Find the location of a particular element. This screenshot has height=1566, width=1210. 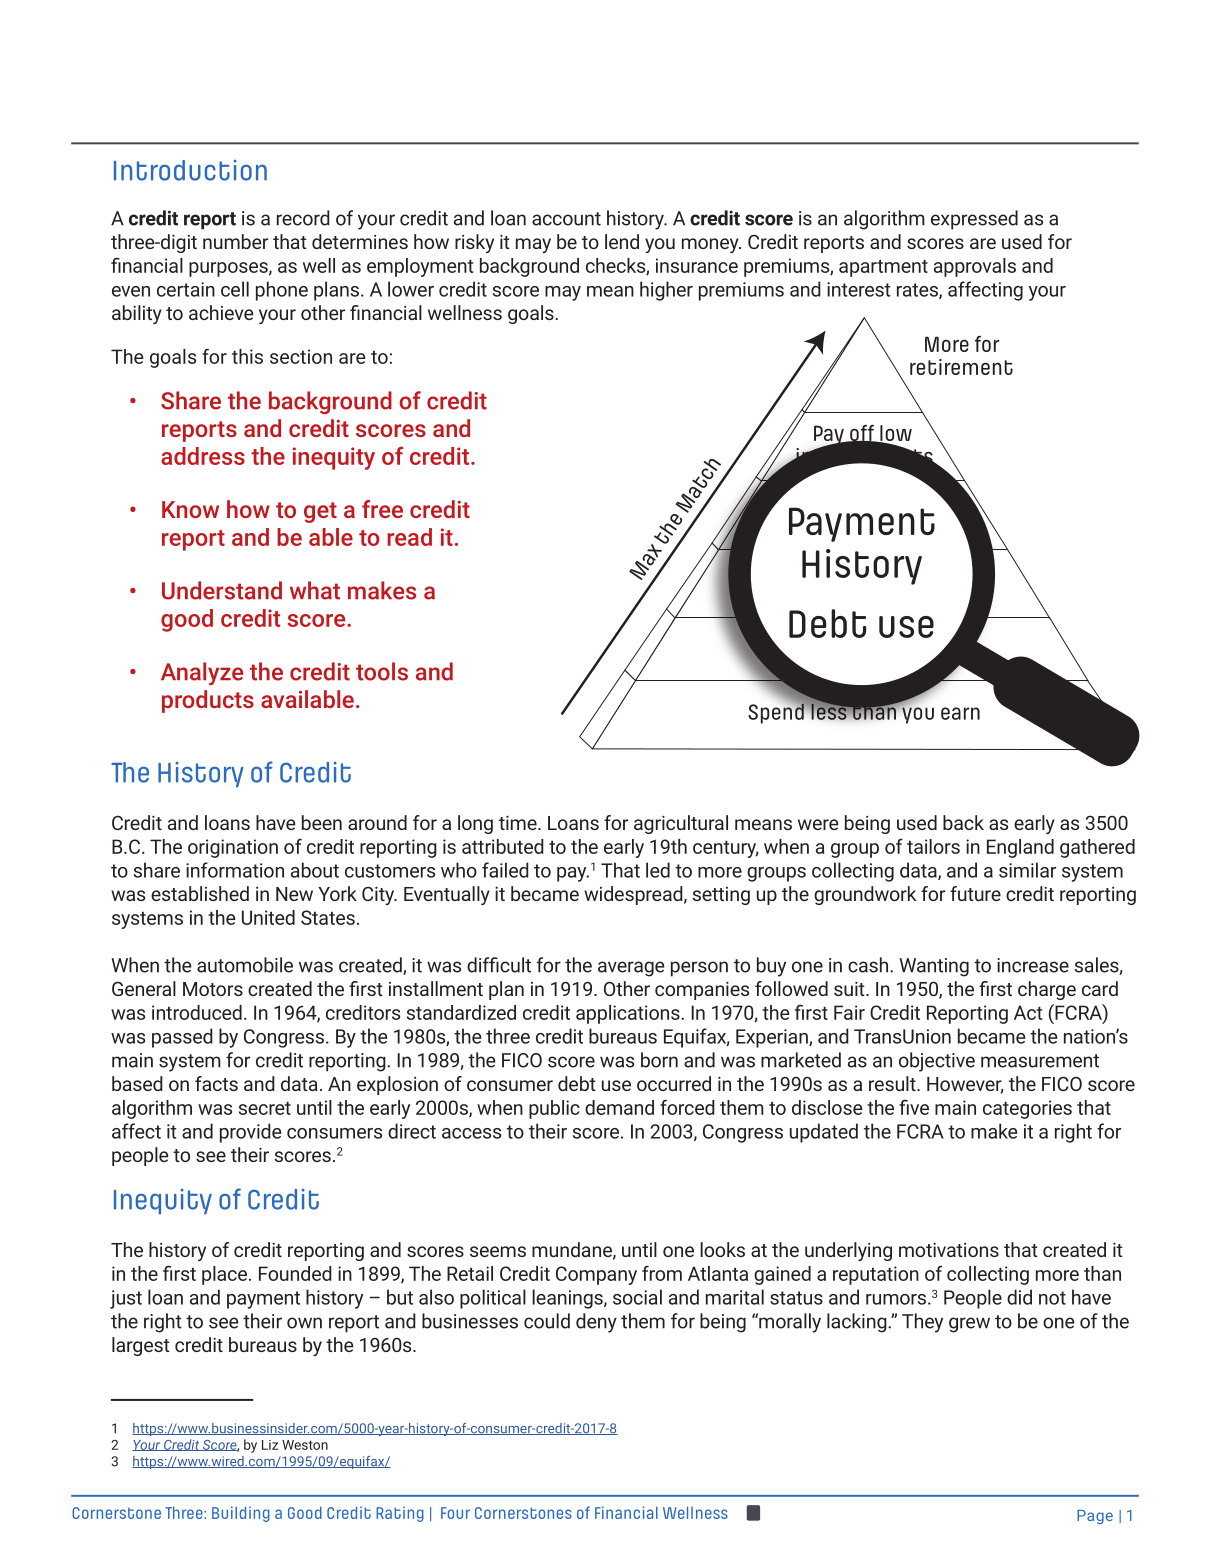

facts is located at coordinates (216, 1083).
